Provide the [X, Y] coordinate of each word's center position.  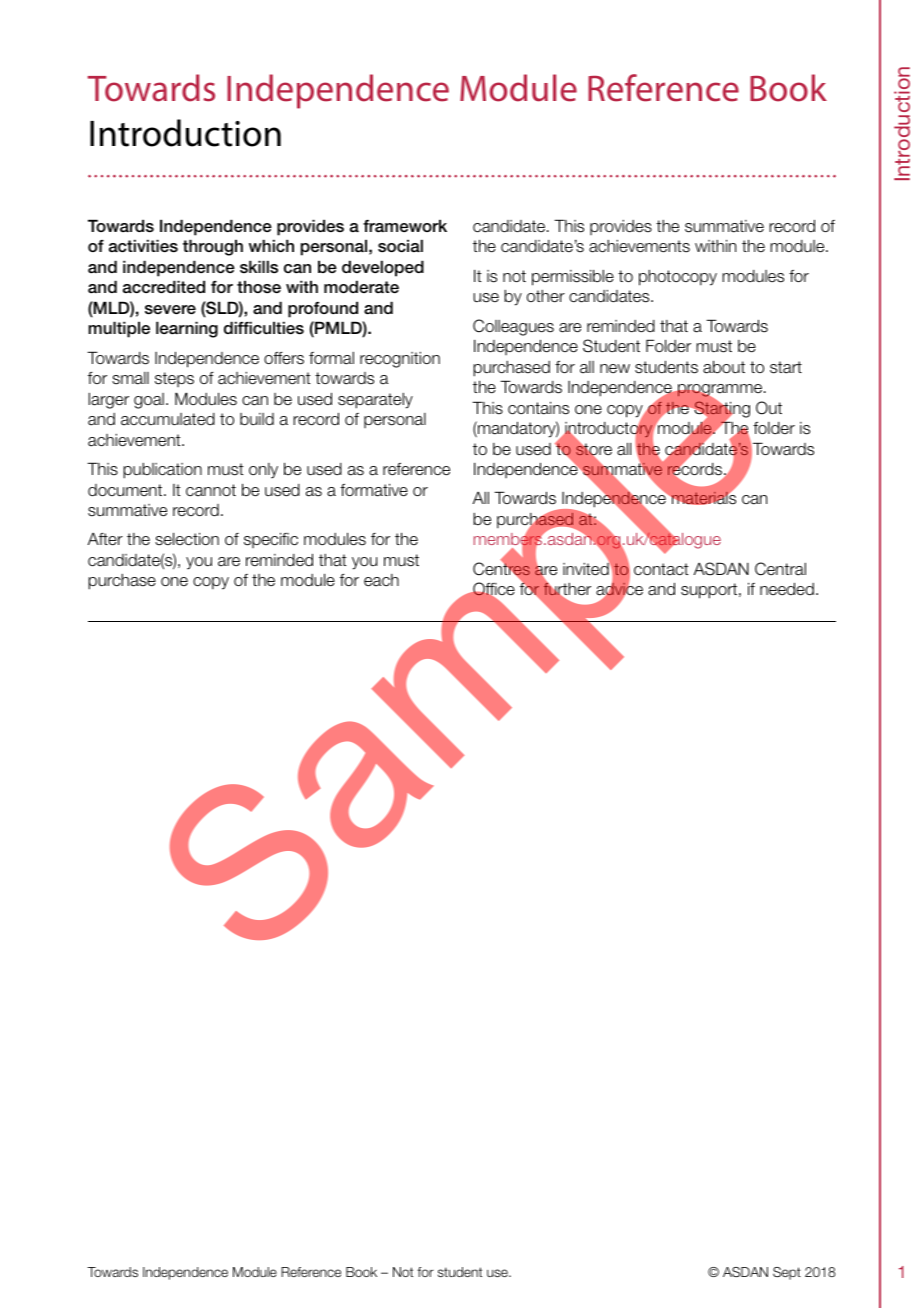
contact [661, 569]
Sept [787, 1273]
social [400, 246]
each [381, 580]
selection [187, 539]
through [213, 247]
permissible [573, 277]
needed [787, 589]
